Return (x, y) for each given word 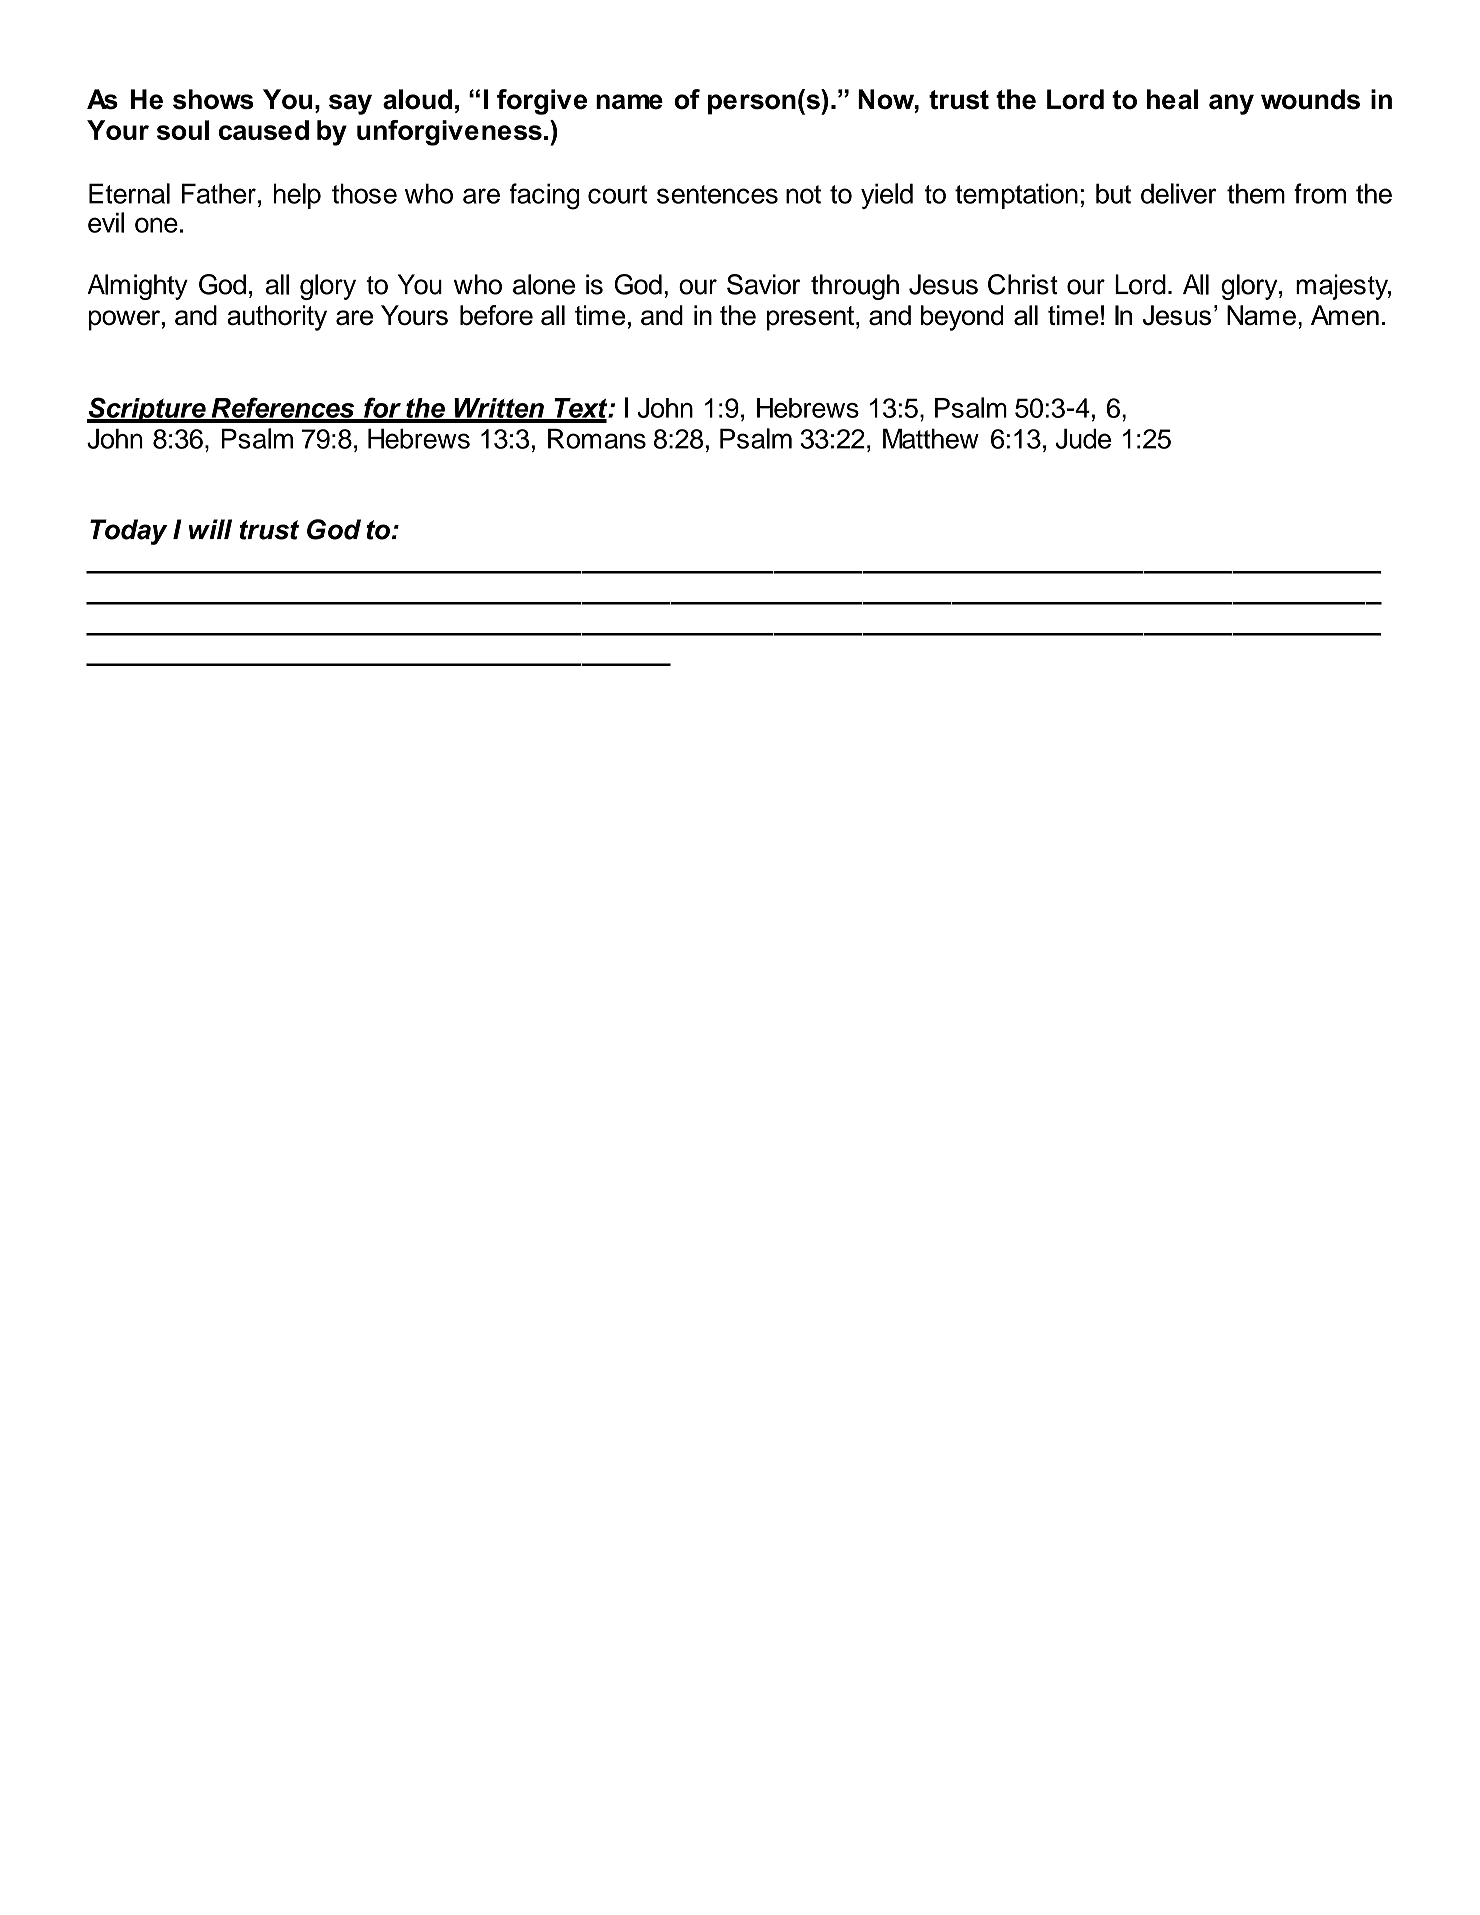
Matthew (931, 438)
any (1231, 104)
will (210, 529)
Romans (597, 438)
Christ (1023, 284)
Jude (1083, 438)
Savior (763, 284)
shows (213, 99)
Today (129, 532)
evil (106, 222)
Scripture (147, 410)
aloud (417, 99)
